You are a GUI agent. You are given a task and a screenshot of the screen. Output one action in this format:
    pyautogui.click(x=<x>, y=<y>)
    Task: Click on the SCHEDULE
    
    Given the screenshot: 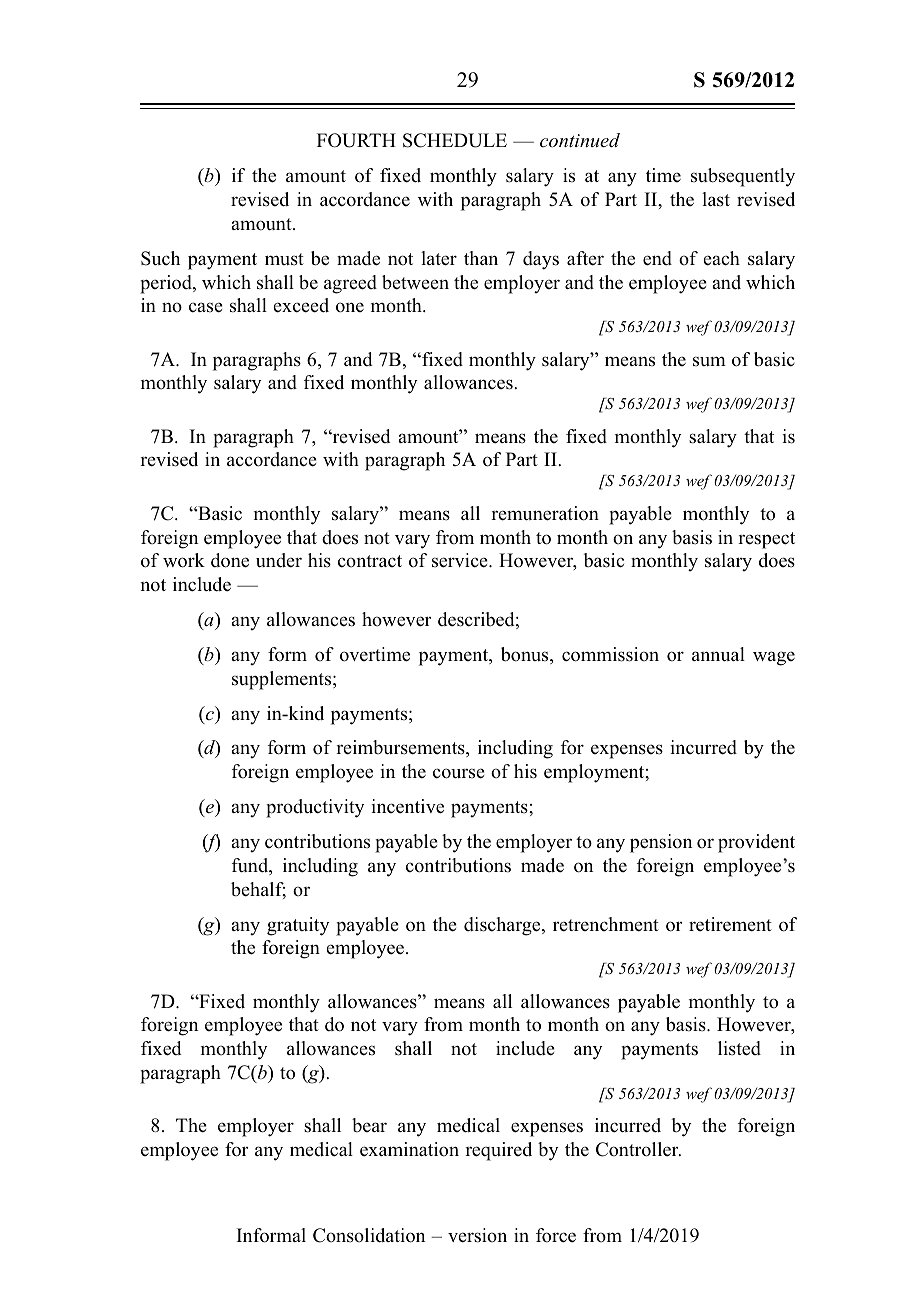 What is the action you would take?
    pyautogui.click(x=455, y=140)
